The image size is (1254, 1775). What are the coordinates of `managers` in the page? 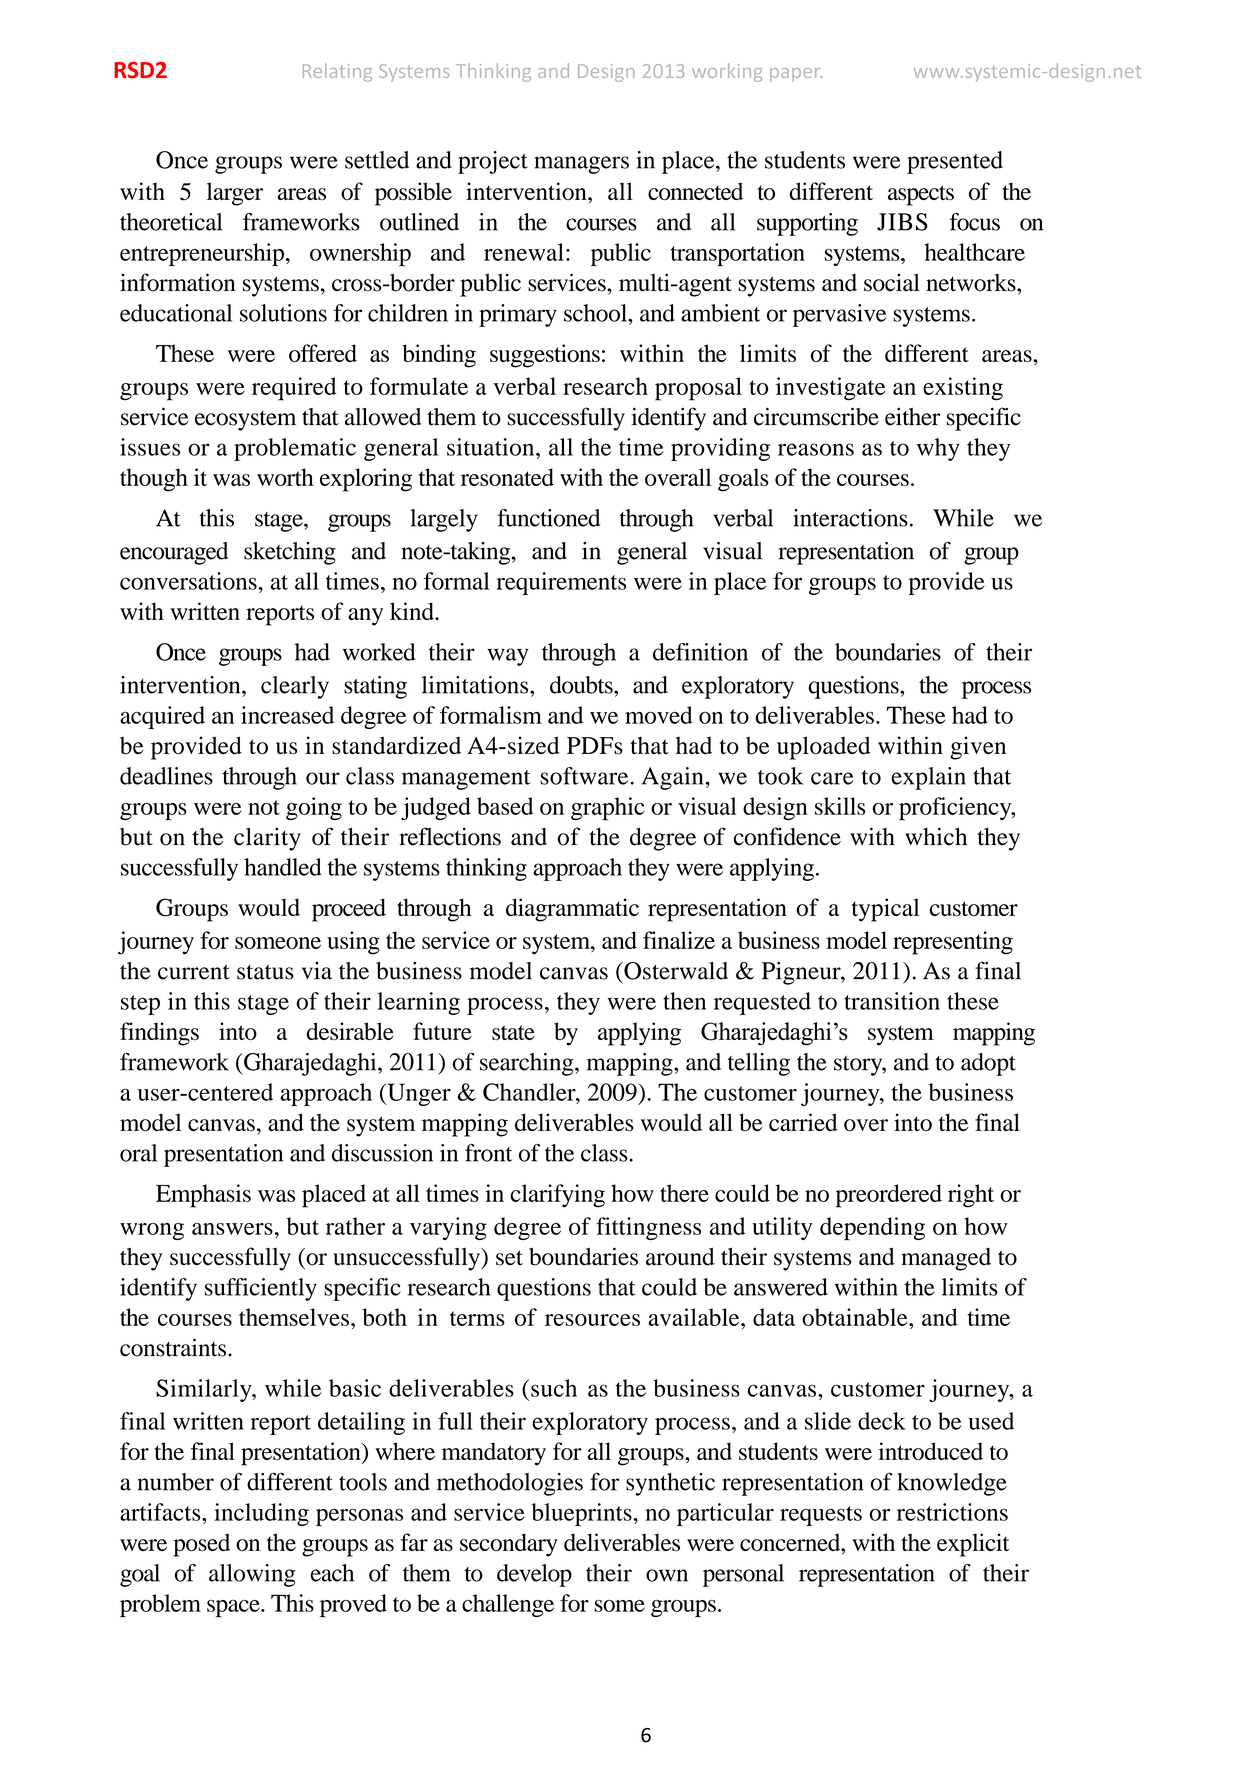 It's located at (581, 165).
